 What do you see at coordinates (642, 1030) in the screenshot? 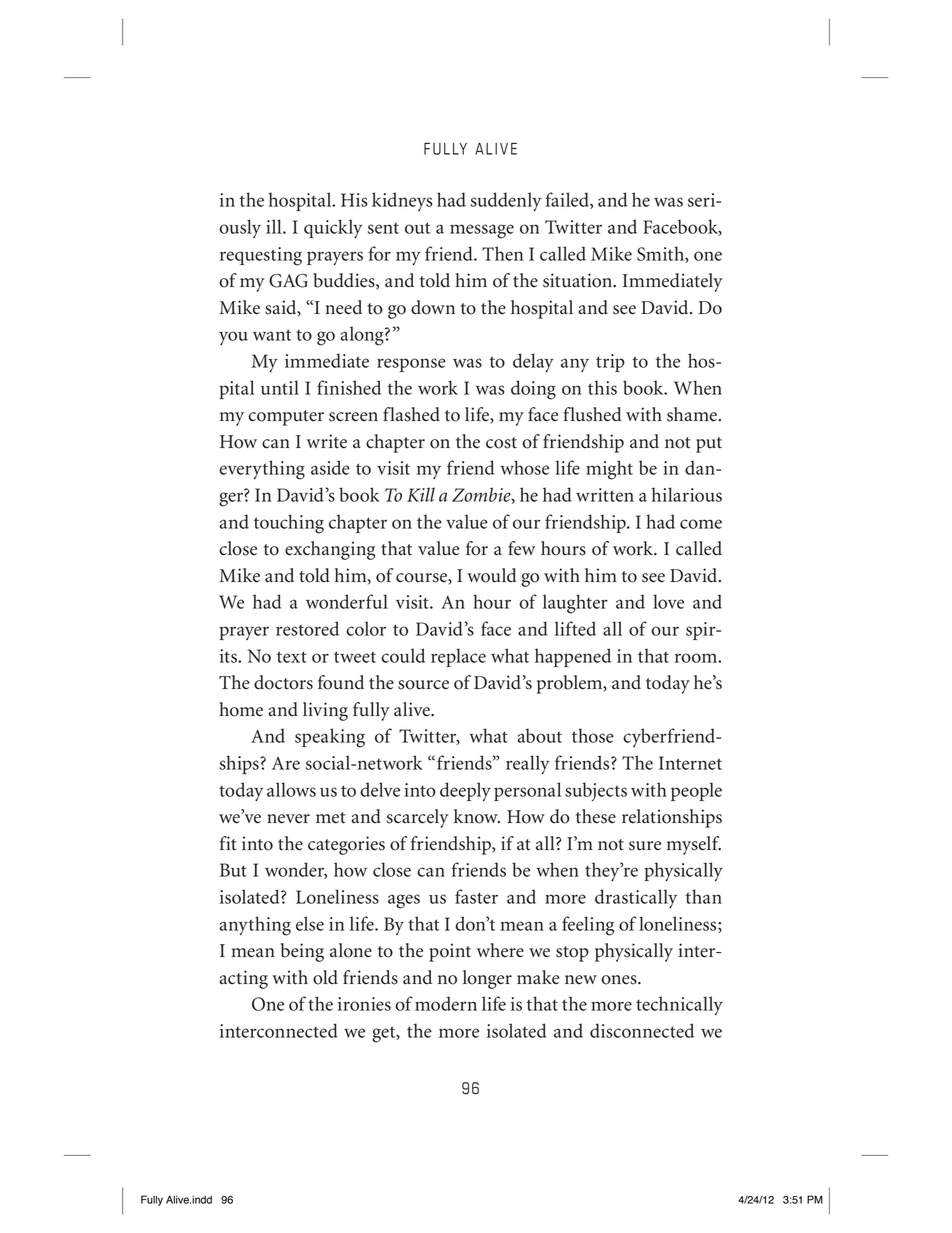
I see `disconnected` at bounding box center [642, 1030].
